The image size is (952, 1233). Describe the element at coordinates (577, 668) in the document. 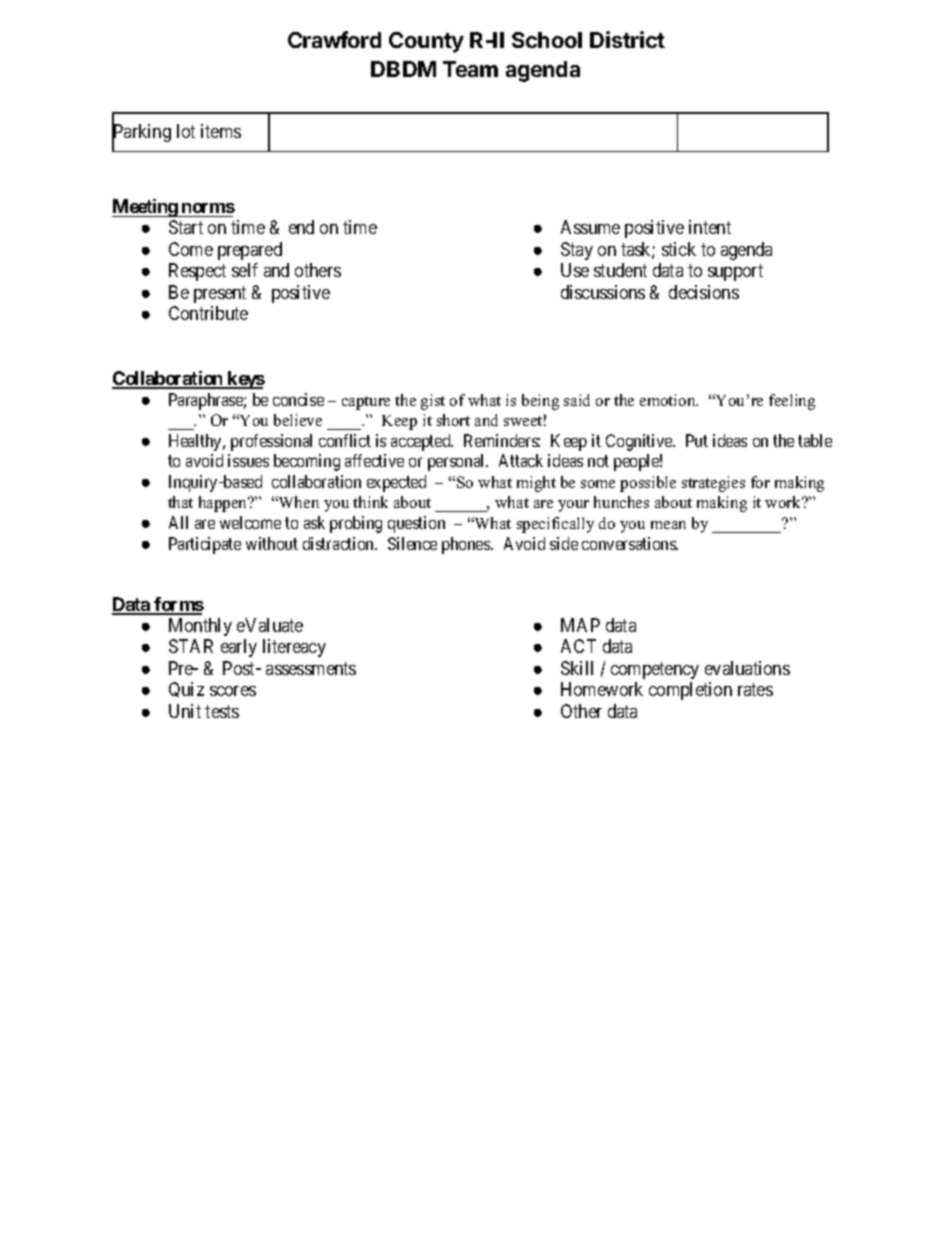

I see `Skill` at that location.
